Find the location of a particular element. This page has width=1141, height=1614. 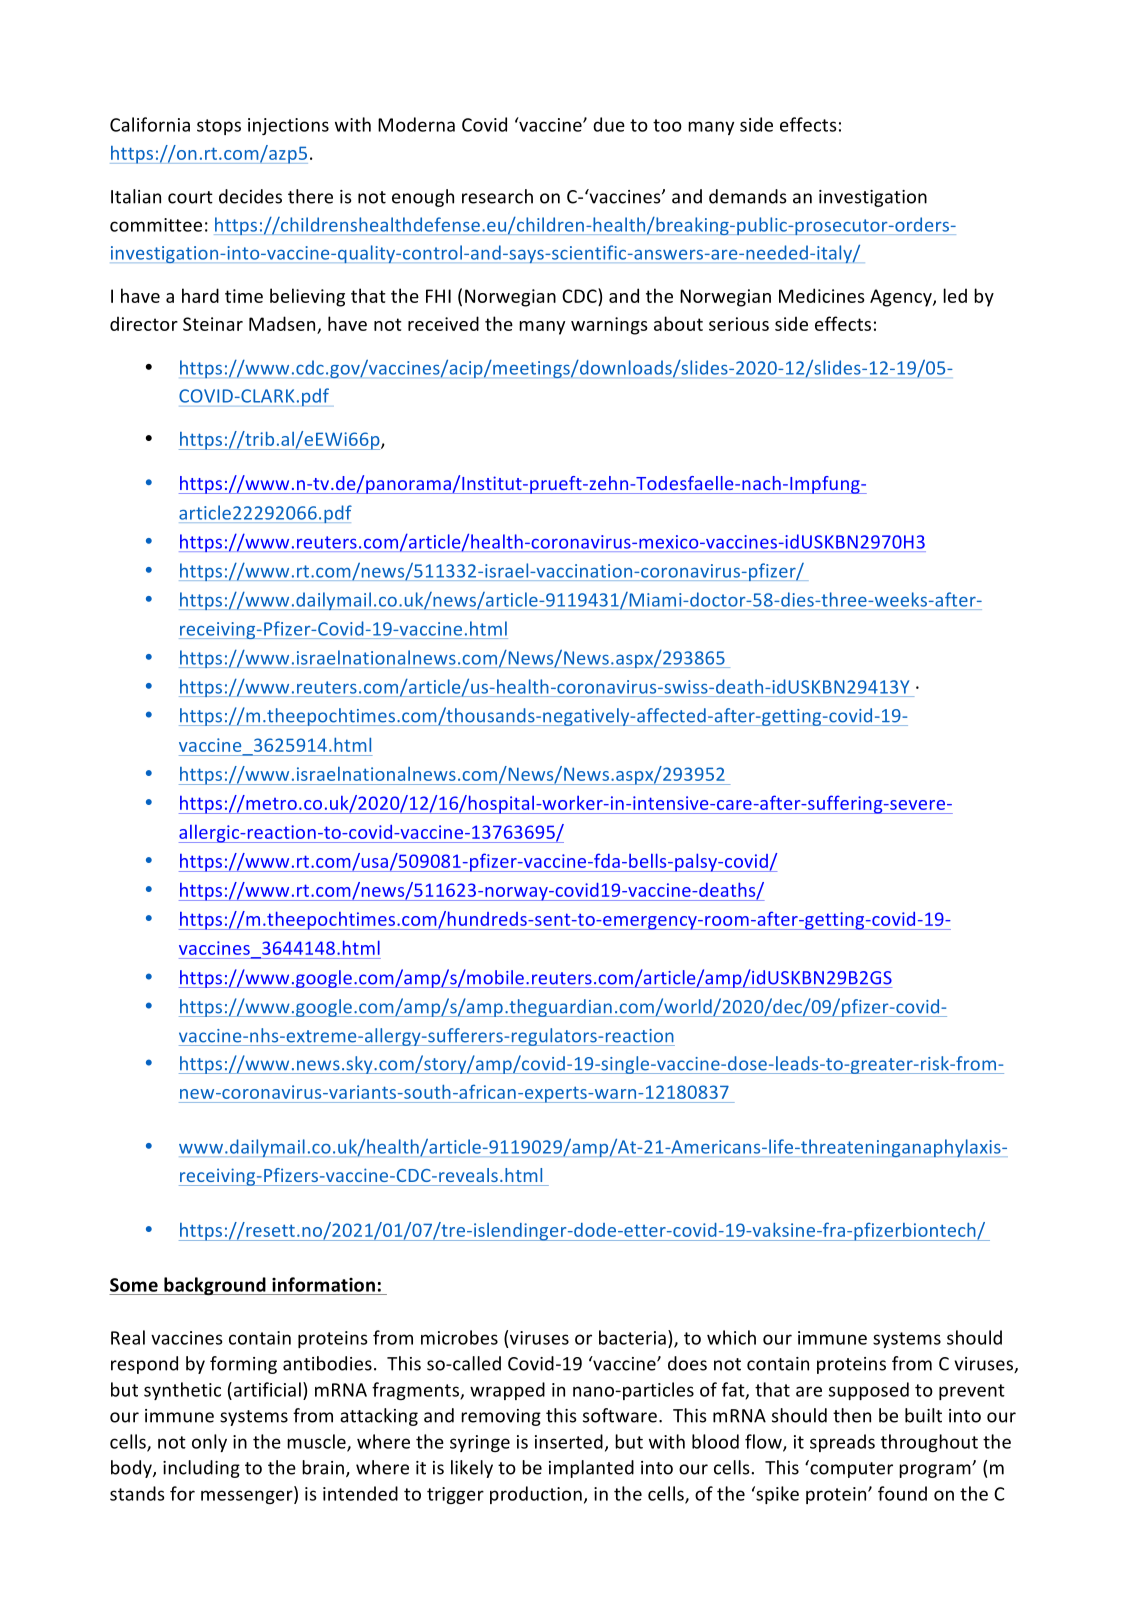

received is located at coordinates (443, 323).
